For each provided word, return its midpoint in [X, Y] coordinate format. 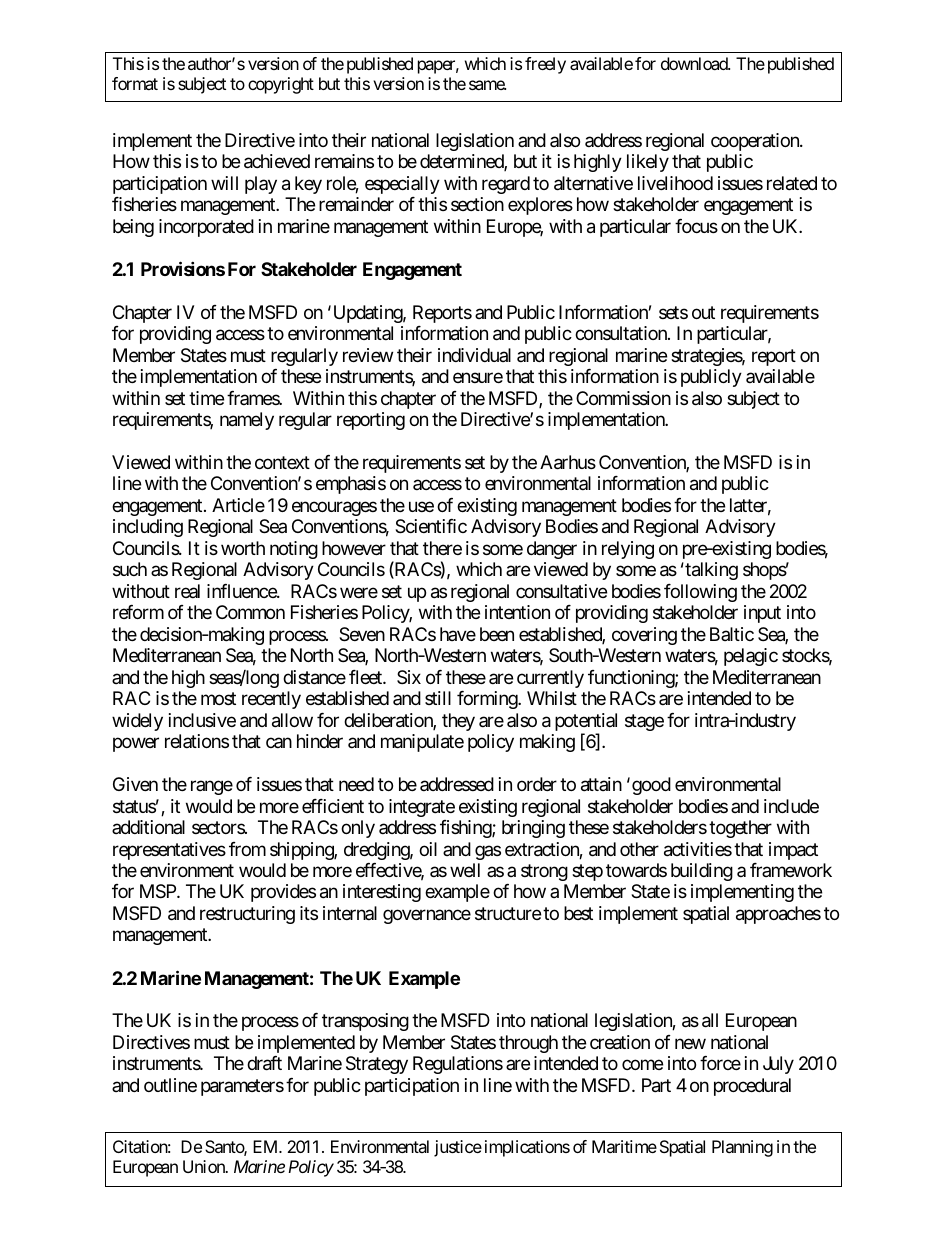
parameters [242, 1087]
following [700, 593]
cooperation [756, 142]
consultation [622, 333]
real [187, 591]
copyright [281, 85]
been [497, 634]
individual [474, 355]
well [465, 870]
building [702, 872]
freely [545, 65]
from [247, 849]
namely [247, 421]
